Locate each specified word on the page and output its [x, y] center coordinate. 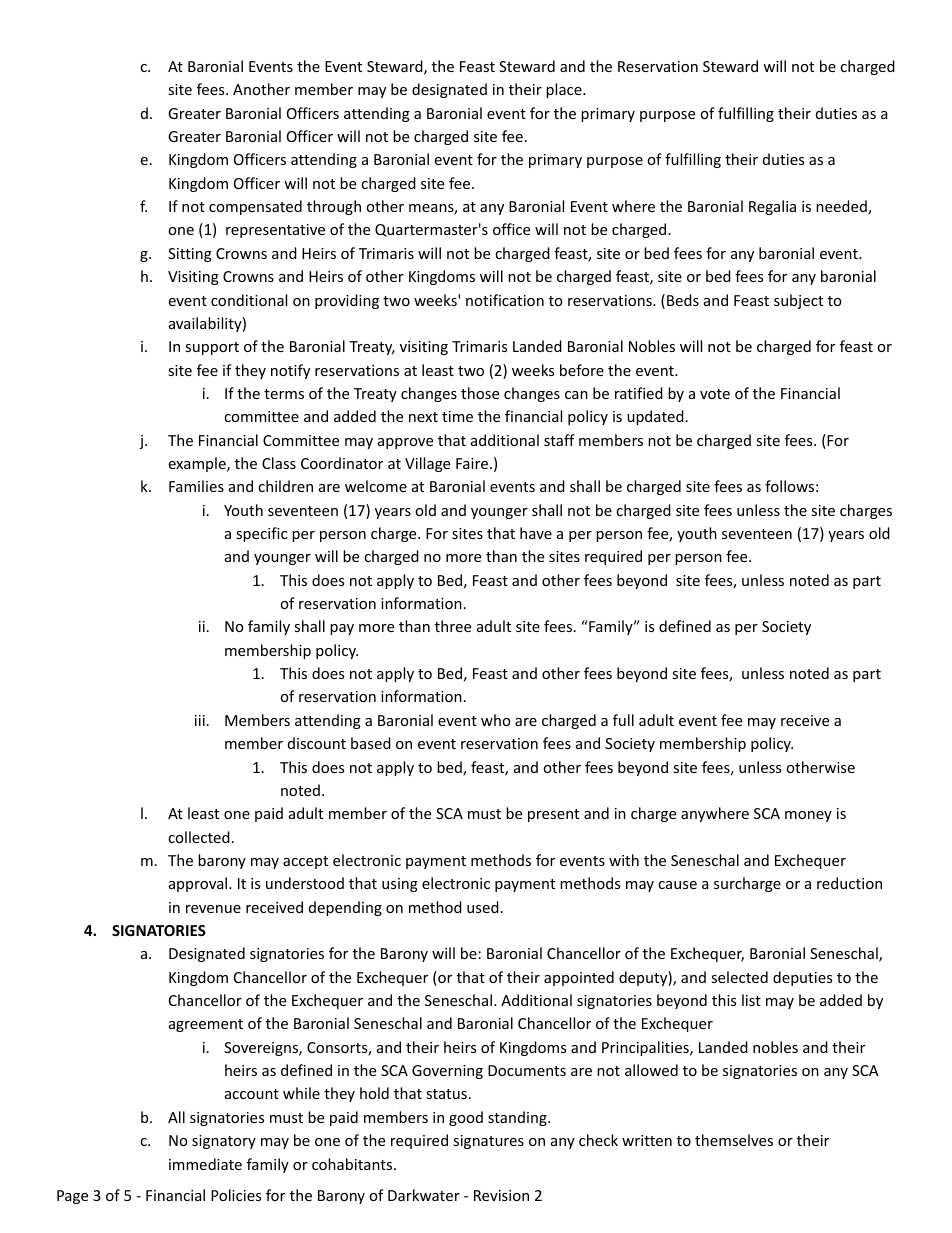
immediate [205, 1164]
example [198, 464]
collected [199, 837]
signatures [488, 1142]
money [808, 816]
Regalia [772, 207]
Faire [472, 463]
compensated [255, 207]
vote [715, 394]
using [400, 885]
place [565, 90]
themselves [734, 1140]
